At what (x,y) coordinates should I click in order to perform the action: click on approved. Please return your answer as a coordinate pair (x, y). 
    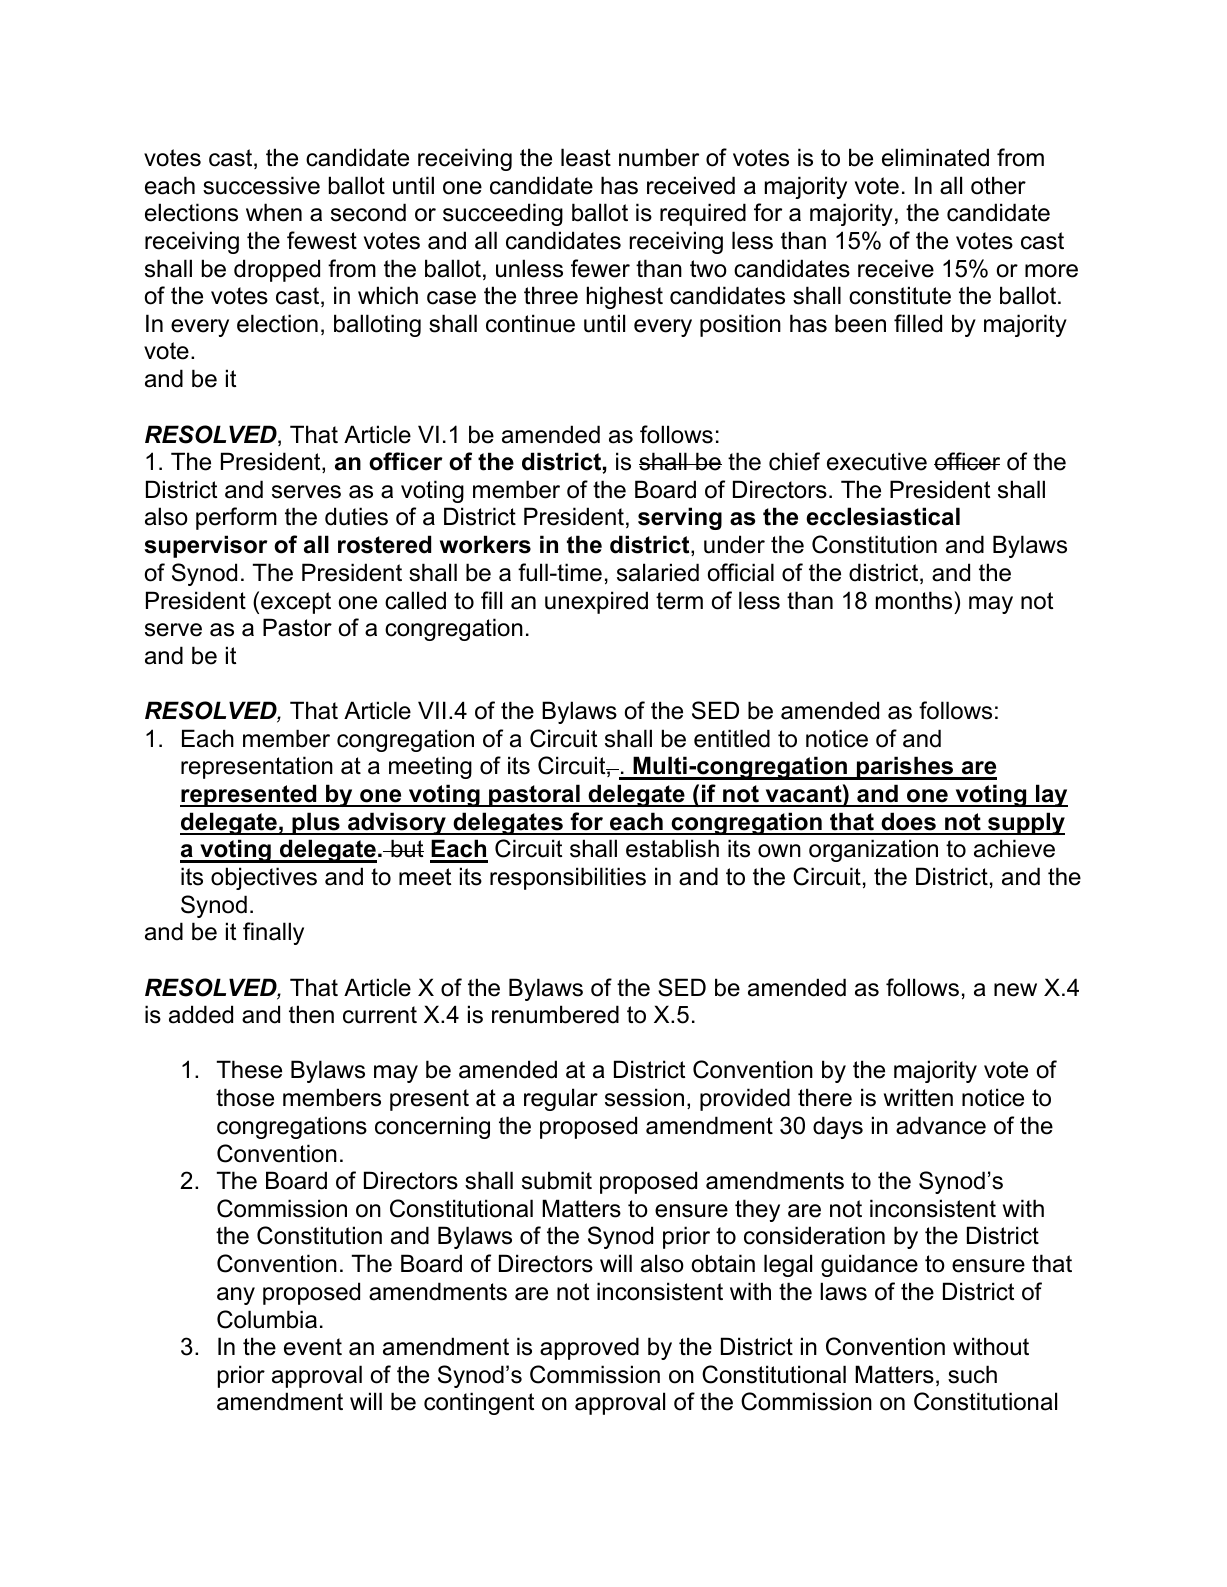
    Looking at the image, I should click on (589, 1348).
